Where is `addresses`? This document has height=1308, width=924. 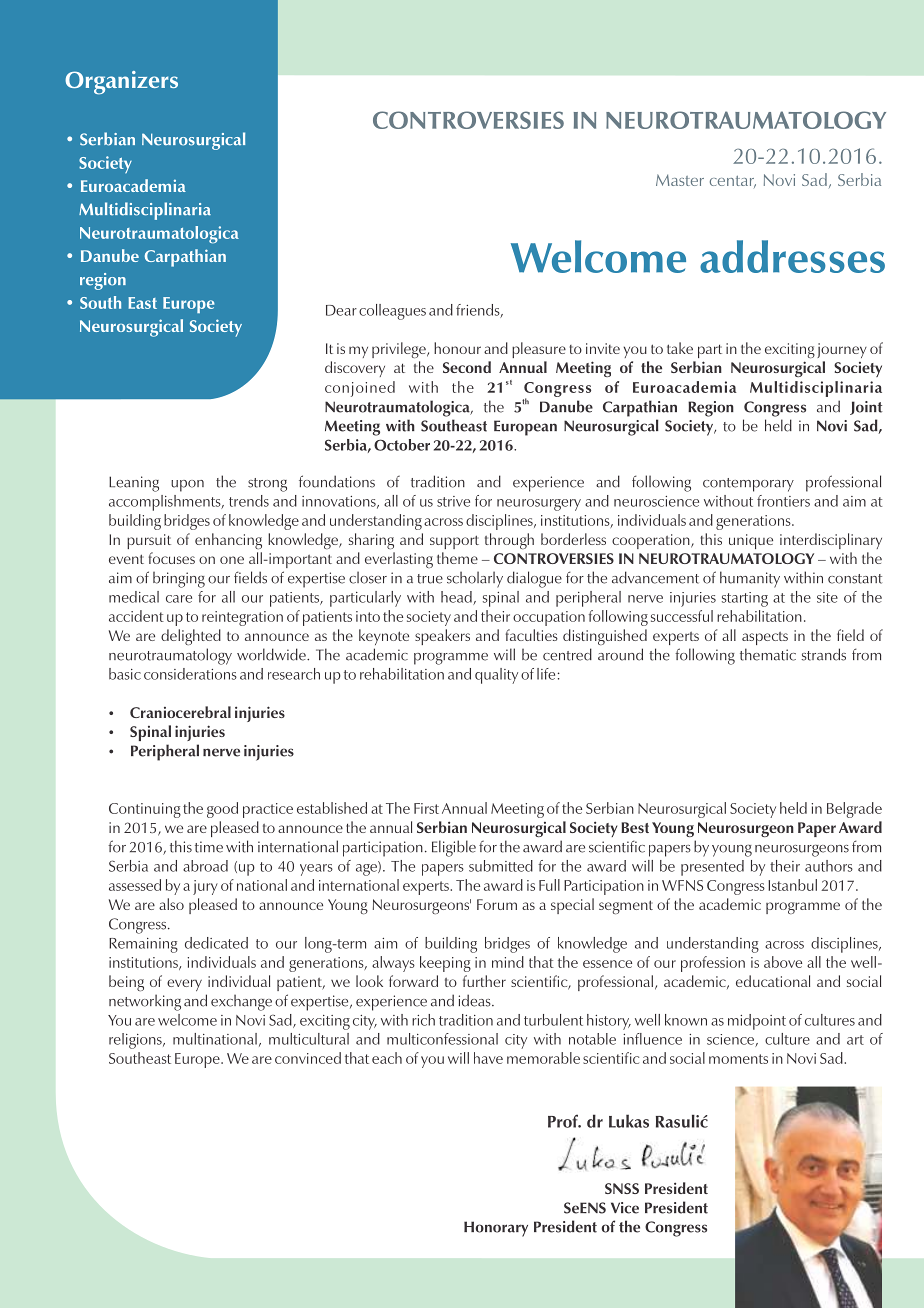 addresses is located at coordinates (792, 256).
